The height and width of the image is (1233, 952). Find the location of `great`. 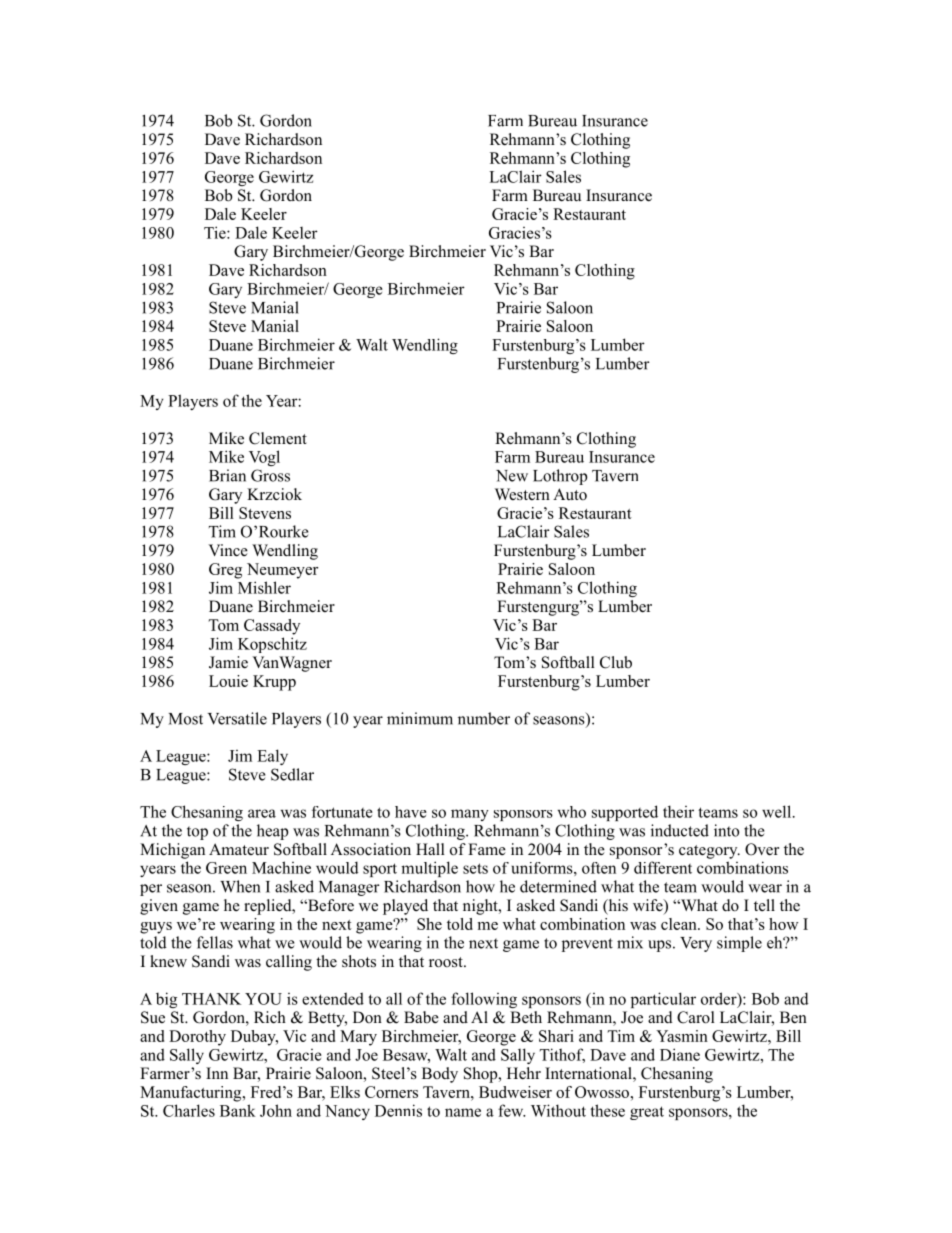

great is located at coordinates (647, 1113).
